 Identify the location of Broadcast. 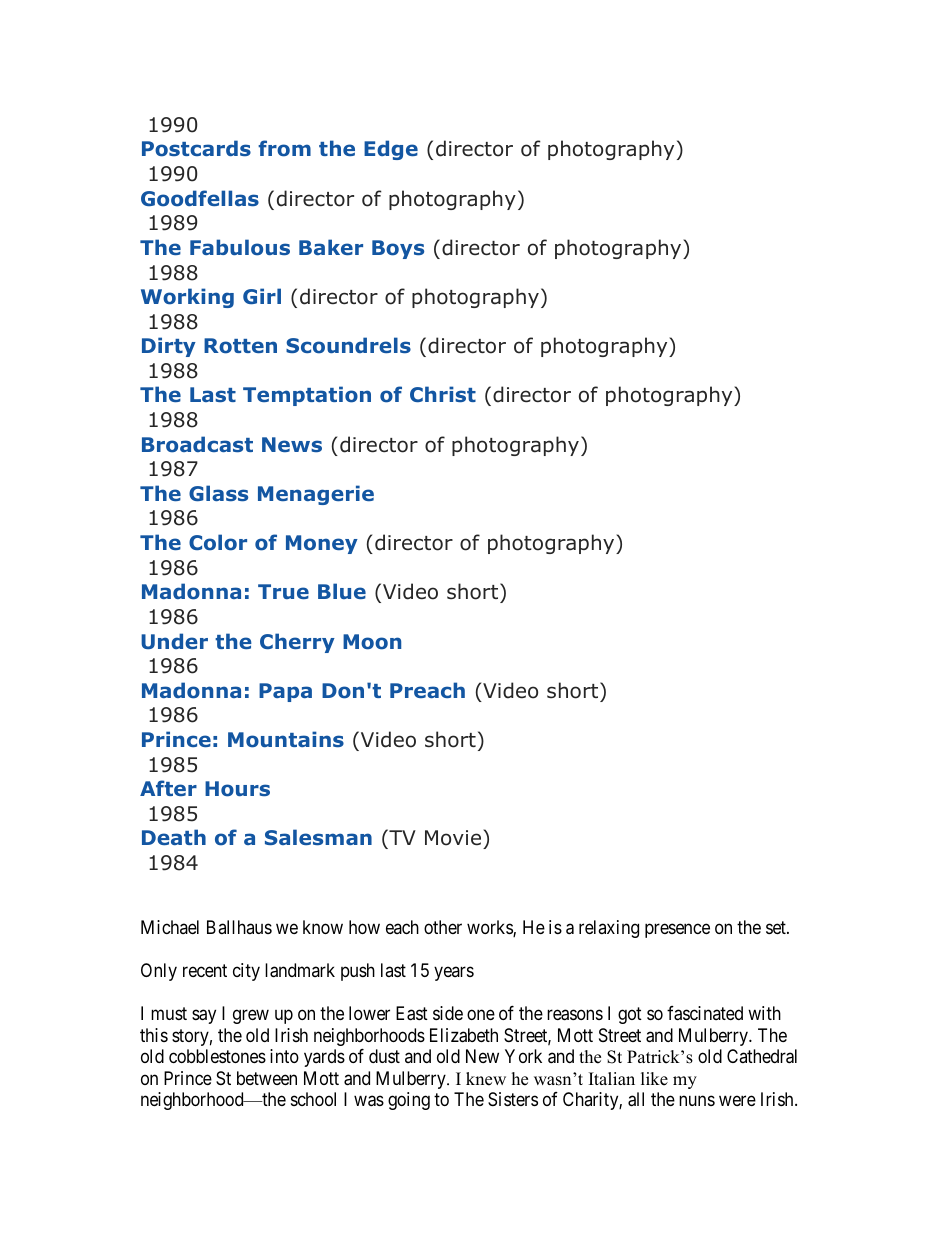
(197, 444).
